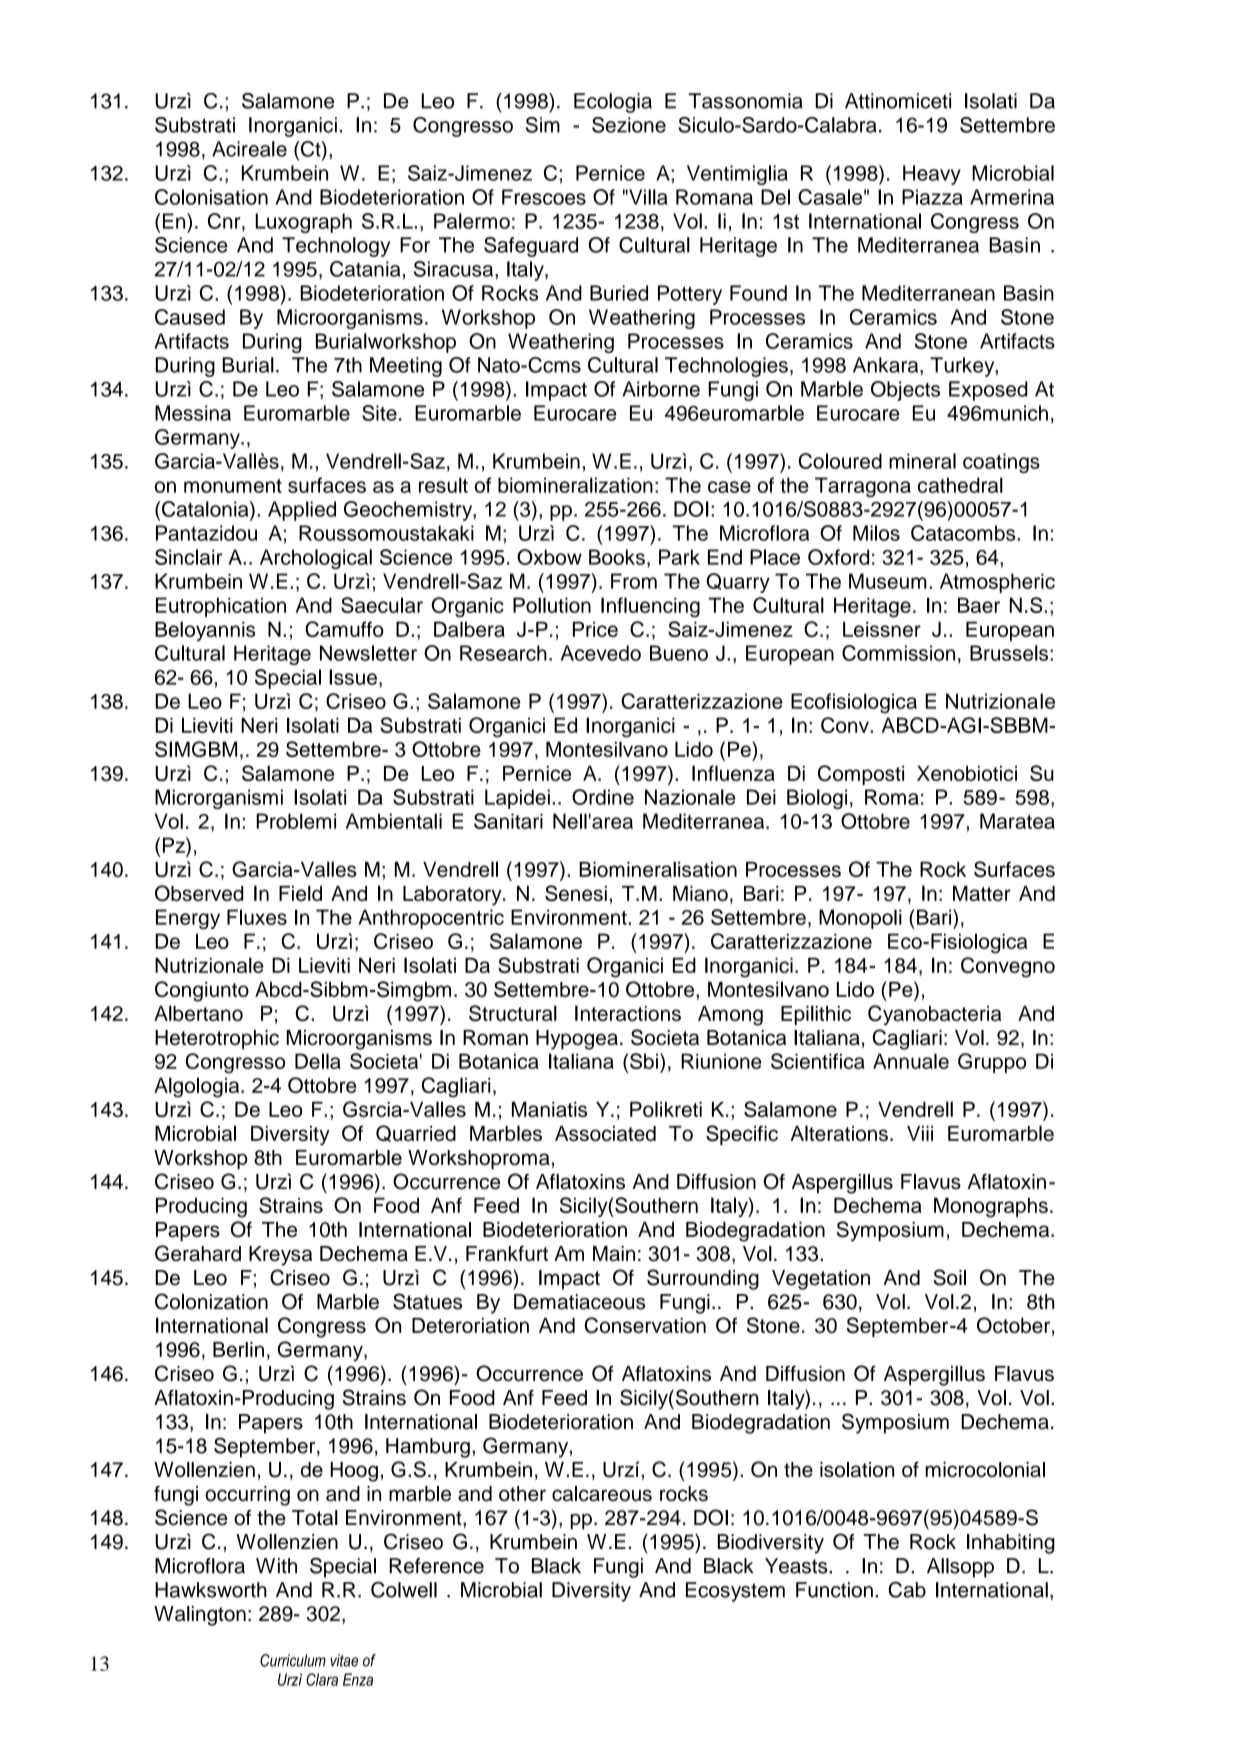  Describe the element at coordinates (211, 1301) in the screenshot. I see `Colonization` at that location.
